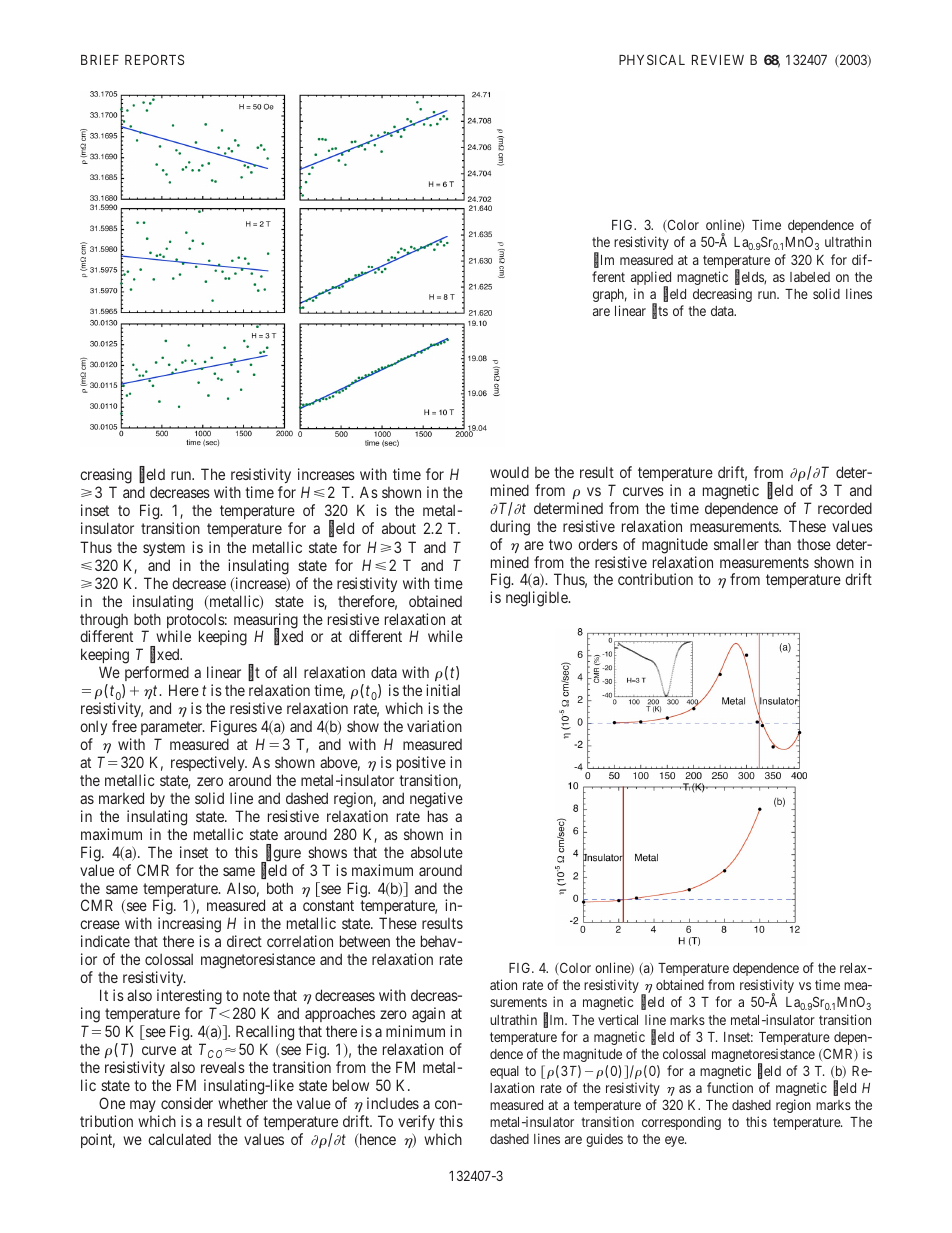 This document has width=952, height=1233. What do you see at coordinates (164, 549) in the document?
I see `system` at bounding box center [164, 549].
